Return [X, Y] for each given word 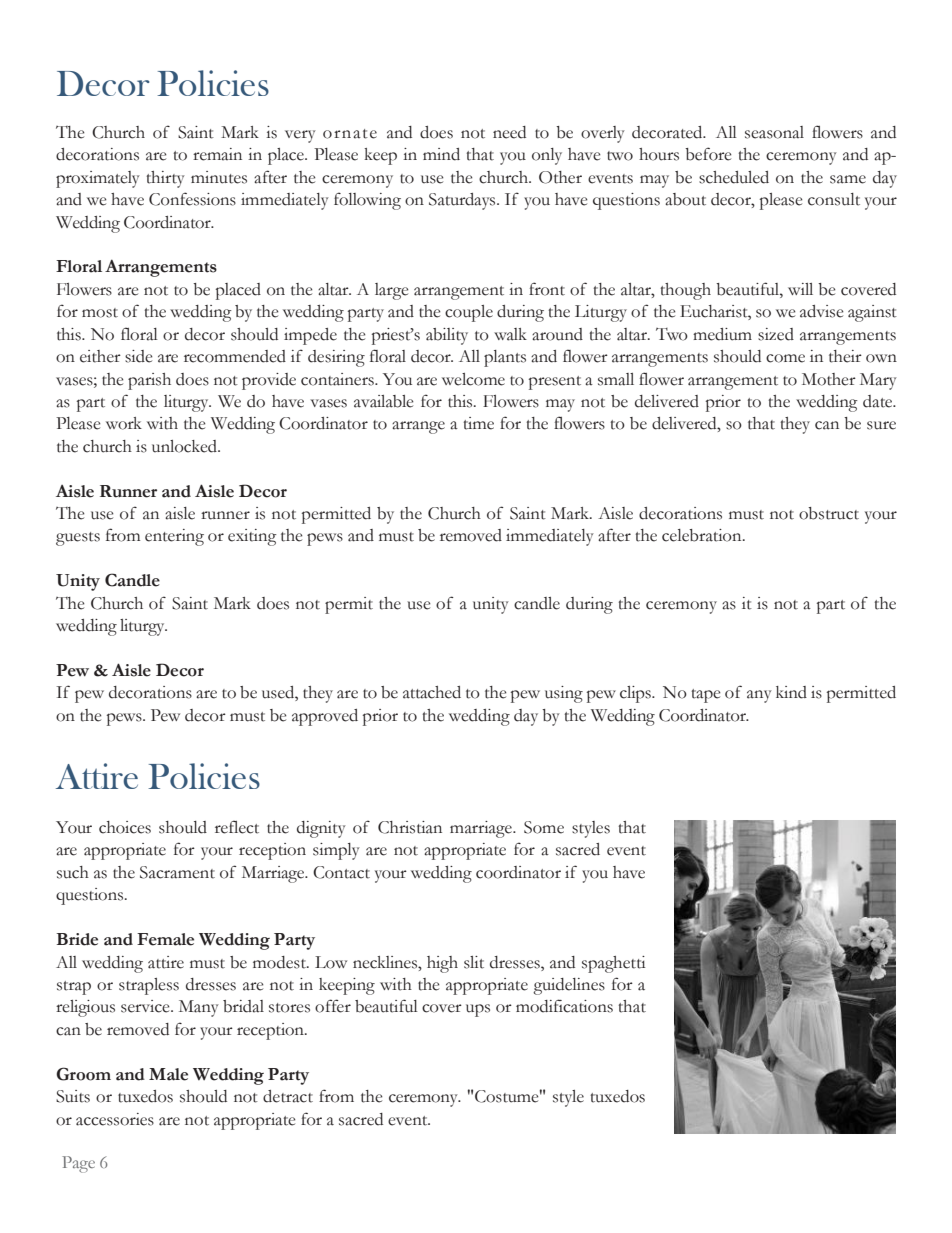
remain [217, 154]
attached [432, 692]
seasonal [774, 132]
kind [791, 692]
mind [441, 154]
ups [478, 1010]
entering [174, 537]
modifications [564, 1006]
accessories [115, 1119]
